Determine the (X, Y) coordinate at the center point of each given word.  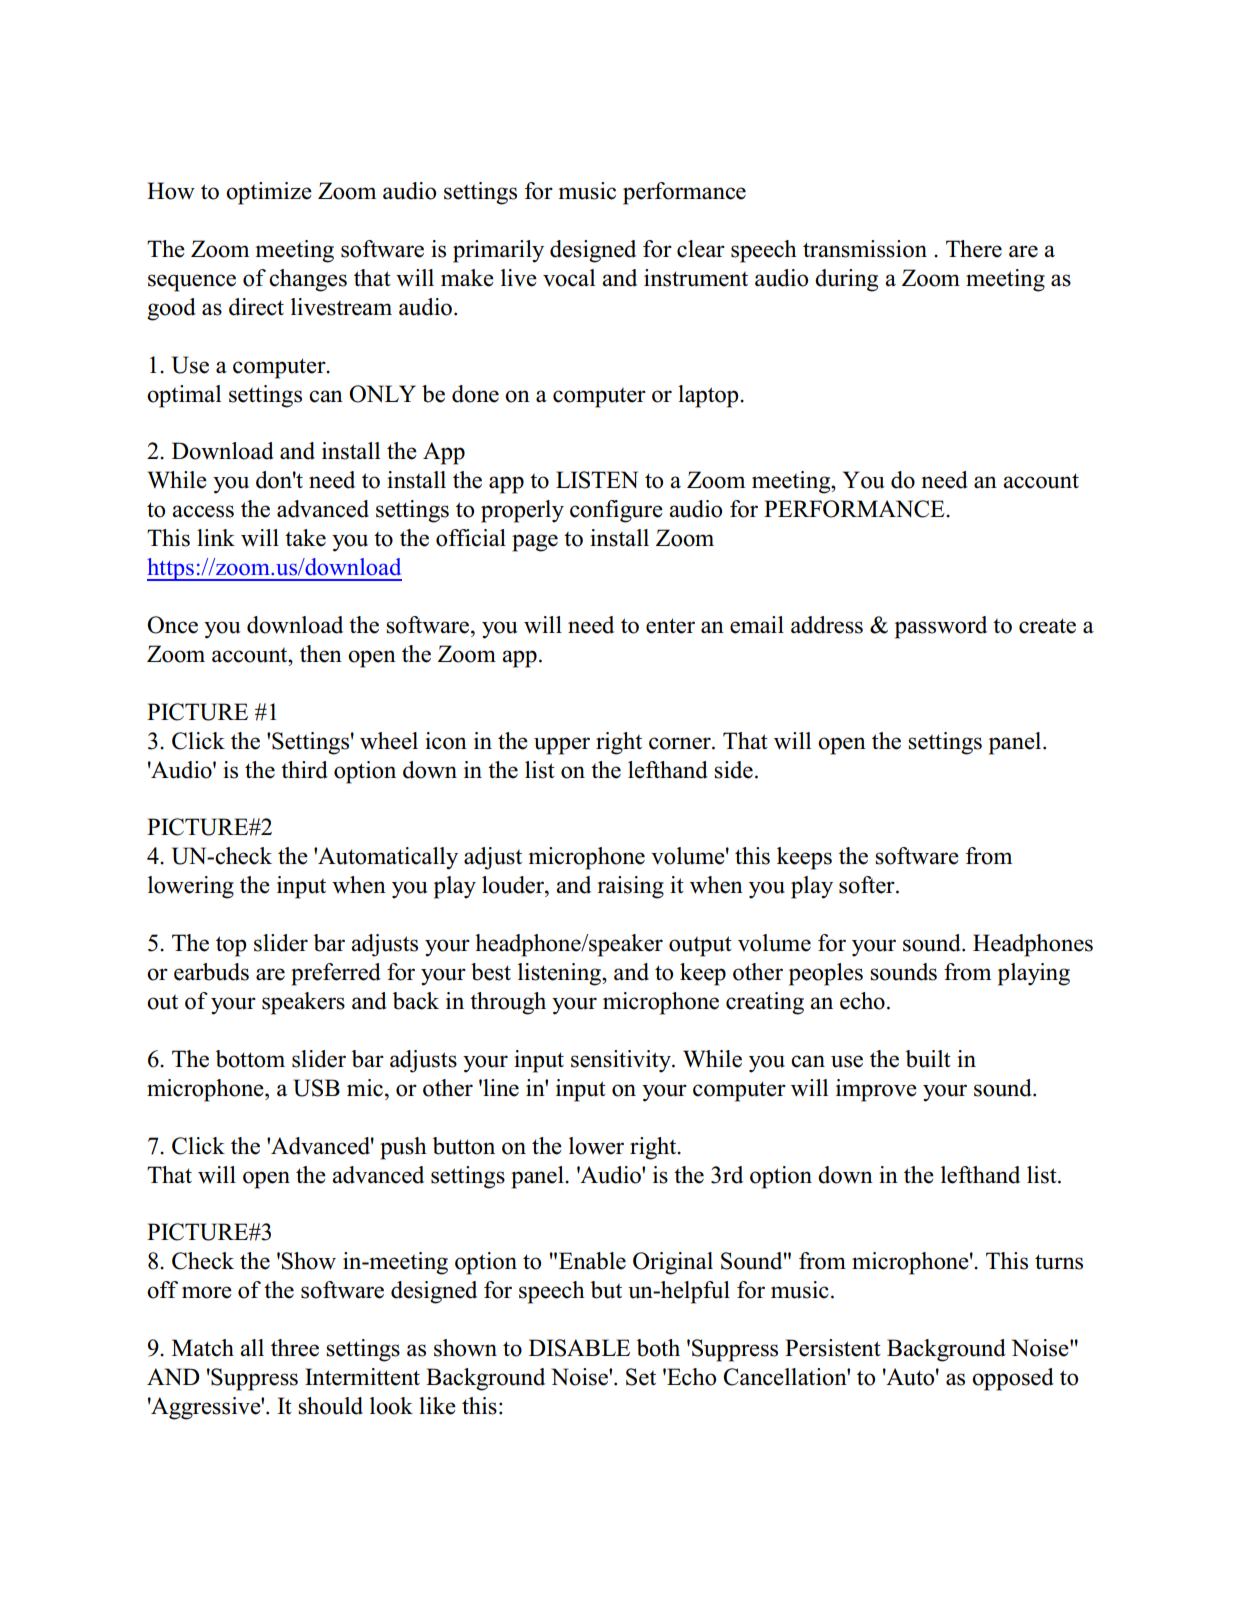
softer (868, 885)
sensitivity (622, 1061)
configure (616, 511)
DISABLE (579, 1348)
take (305, 538)
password (941, 627)
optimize (269, 193)
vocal (569, 278)
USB (316, 1088)
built (928, 1059)
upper (562, 746)
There (974, 249)
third (304, 770)
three (295, 1348)
